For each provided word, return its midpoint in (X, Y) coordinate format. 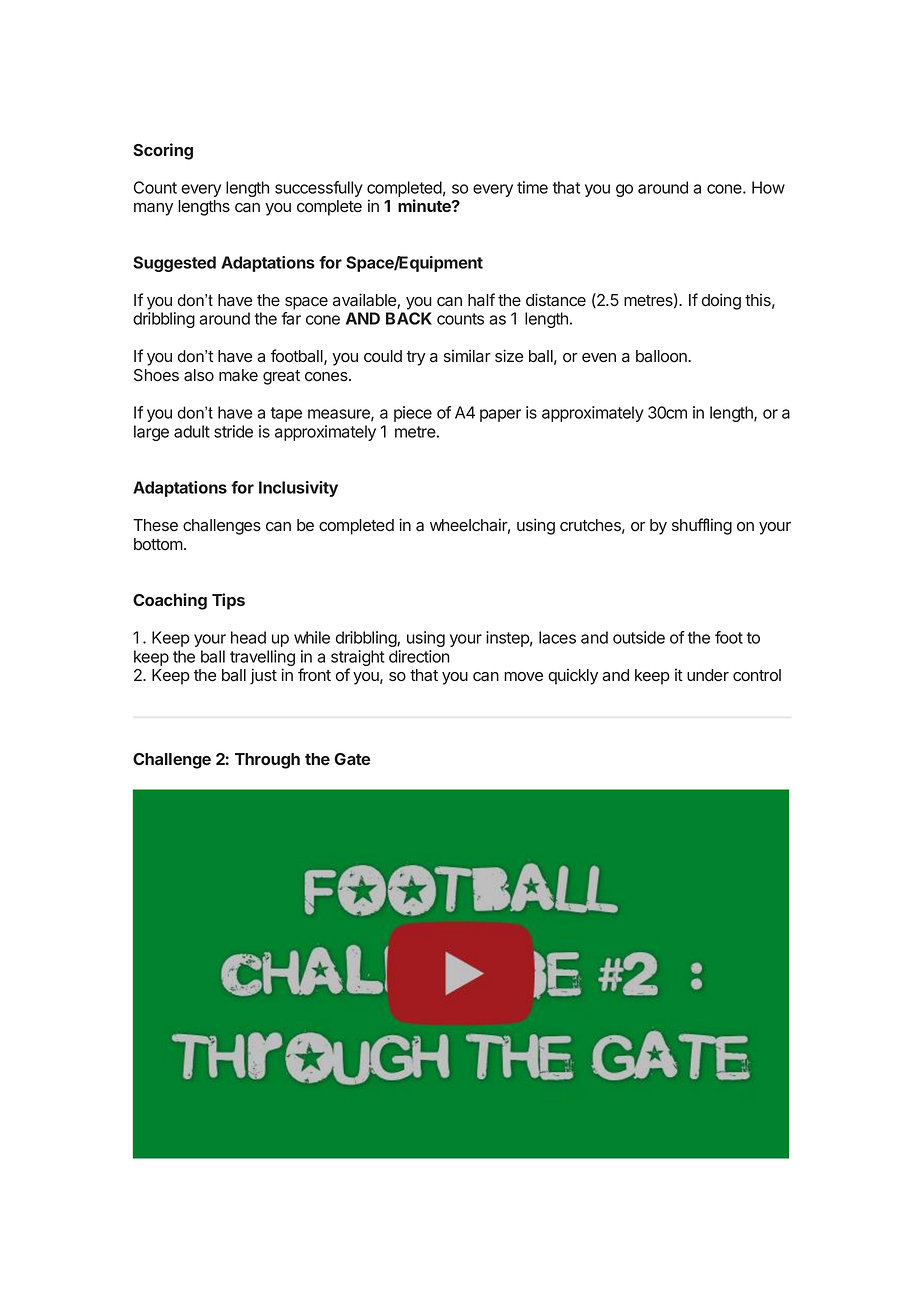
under (708, 675)
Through (267, 761)
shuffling (702, 526)
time (532, 187)
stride (233, 431)
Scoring (163, 151)
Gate (352, 759)
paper (500, 415)
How (768, 187)
